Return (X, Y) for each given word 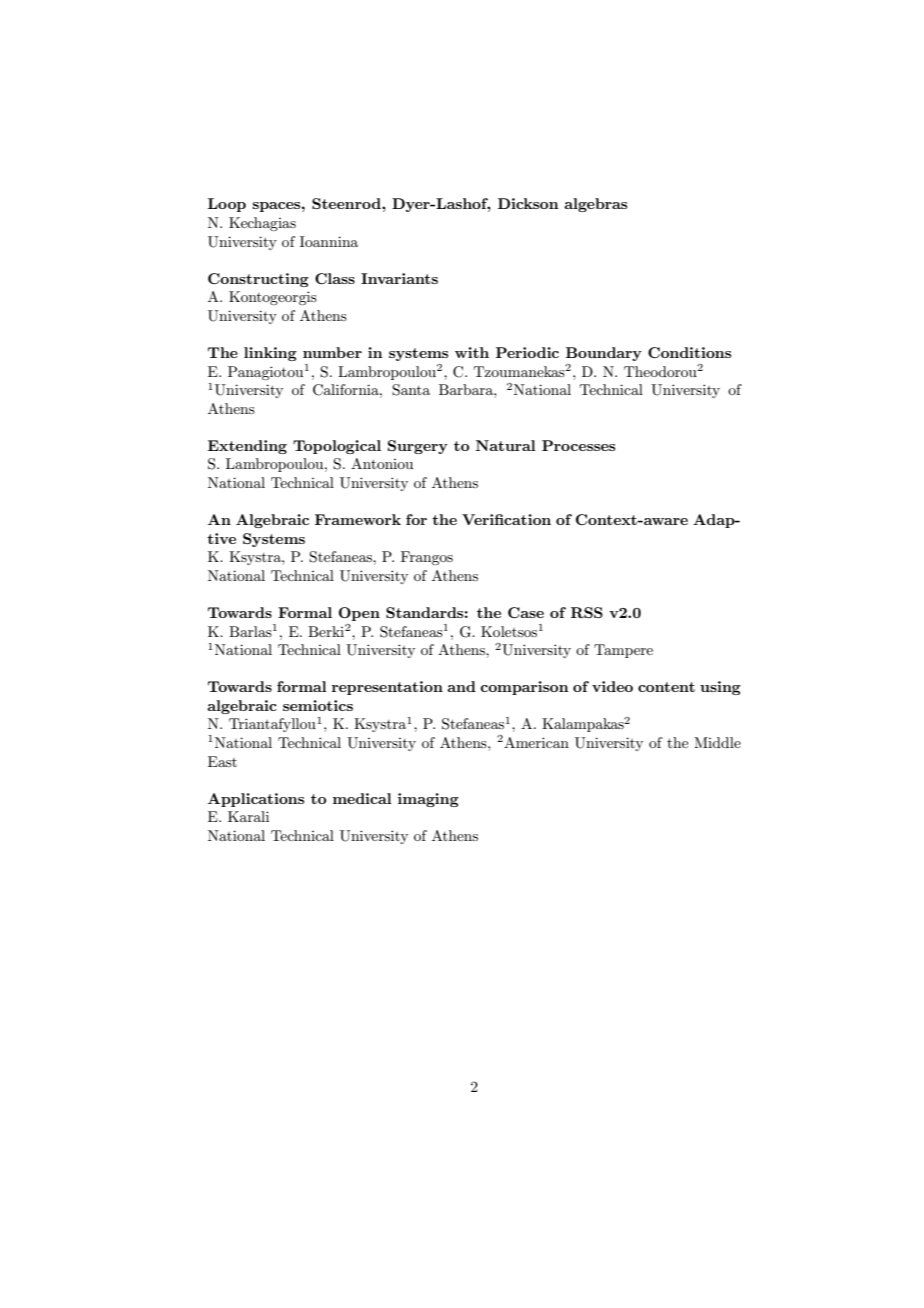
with (472, 352)
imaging (428, 800)
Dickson (528, 203)
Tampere (623, 651)
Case (526, 612)
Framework (358, 519)
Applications (256, 800)
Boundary (604, 354)
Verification (506, 519)
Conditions (689, 352)
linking (270, 354)
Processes (578, 445)
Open (359, 614)
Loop (227, 205)
